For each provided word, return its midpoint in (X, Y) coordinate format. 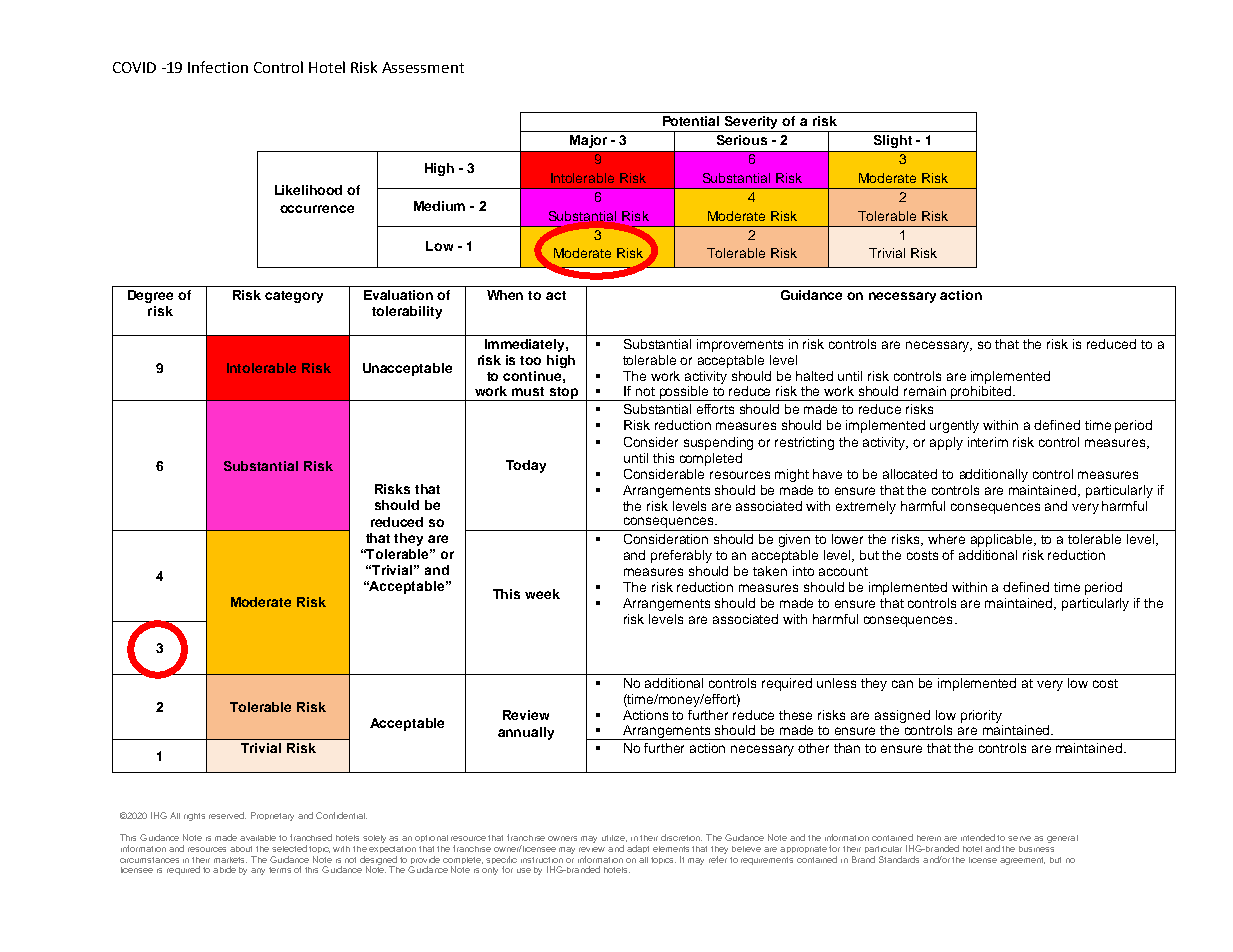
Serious (742, 140)
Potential (691, 121)
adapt (638, 849)
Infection (218, 67)
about (241, 849)
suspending (718, 443)
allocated (910, 474)
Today (526, 466)
